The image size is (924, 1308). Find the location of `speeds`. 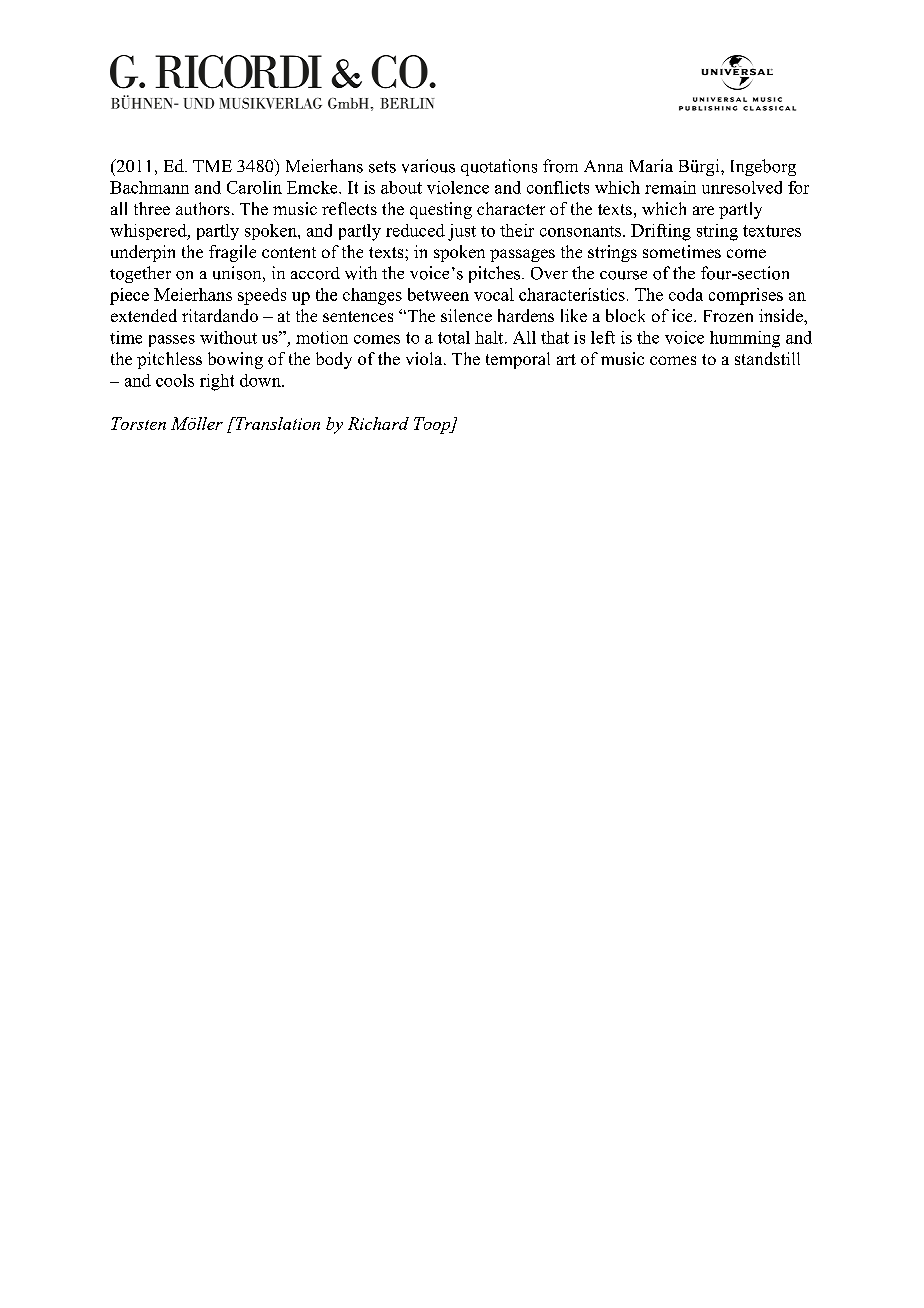

speeds is located at coordinates (262, 296).
